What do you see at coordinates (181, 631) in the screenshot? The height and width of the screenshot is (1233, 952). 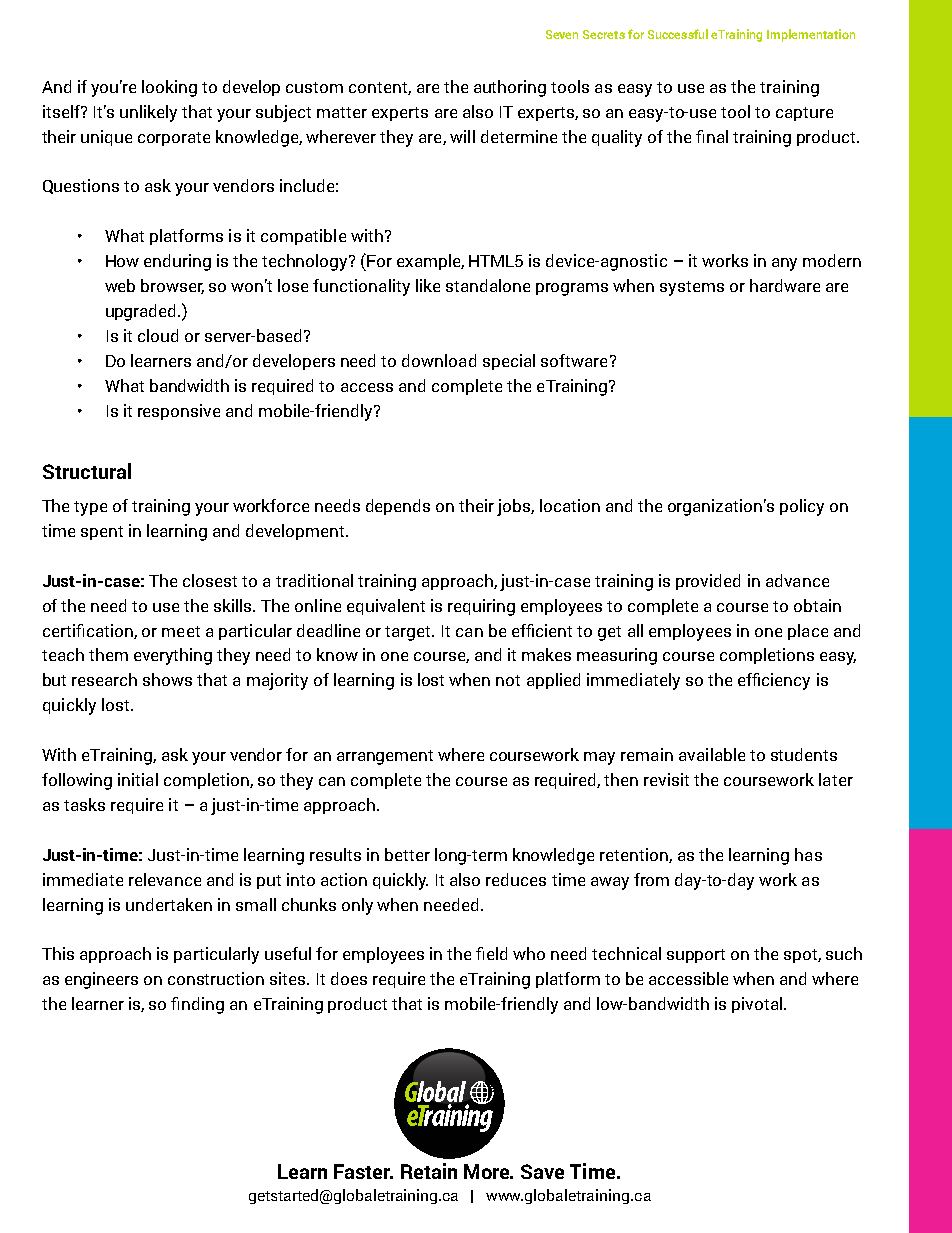 I see `meet` at bounding box center [181, 631].
